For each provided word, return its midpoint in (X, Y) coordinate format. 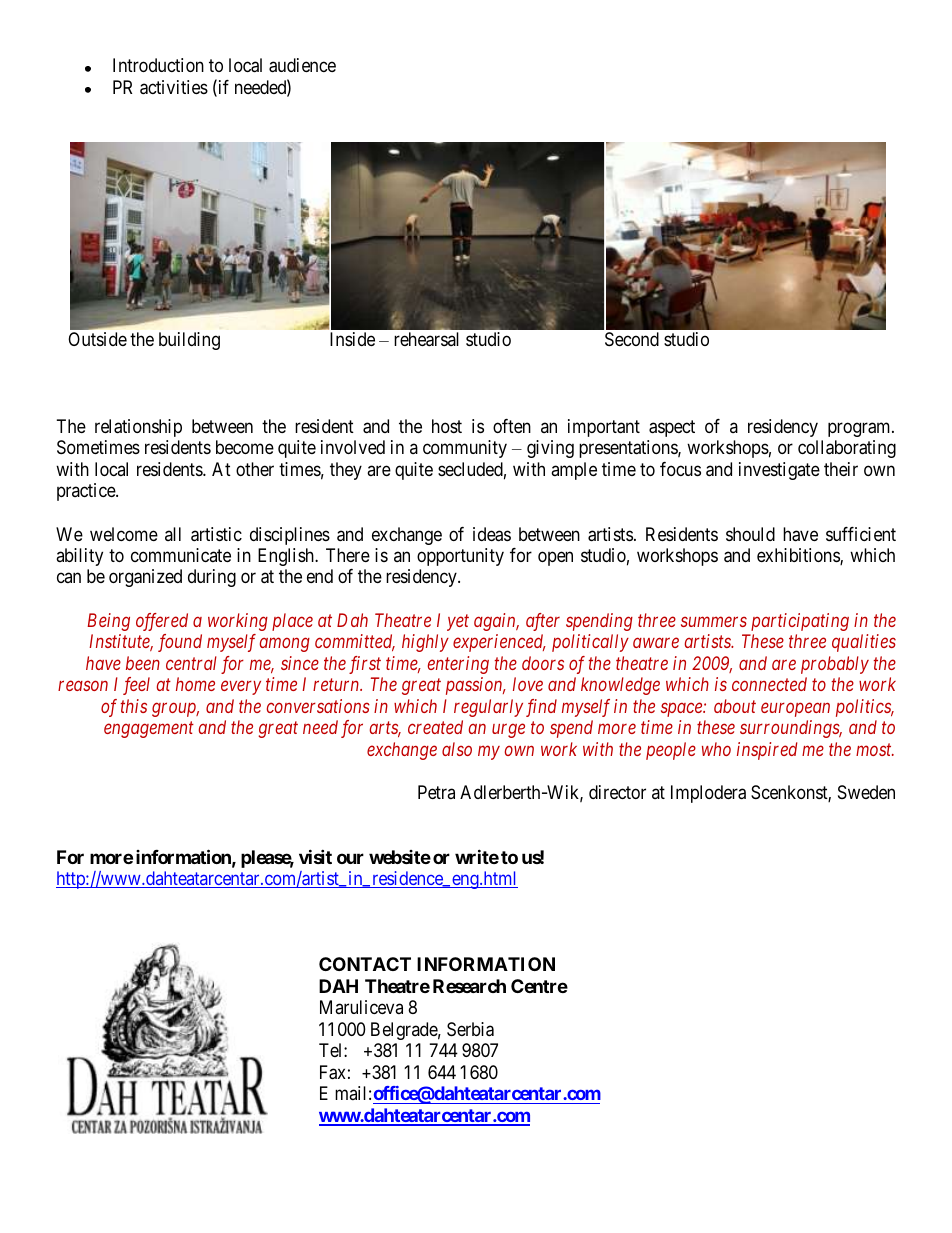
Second (632, 339)
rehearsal (426, 339)
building (189, 341)
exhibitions (799, 556)
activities (174, 87)
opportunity (460, 557)
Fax (333, 1072)
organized (145, 578)
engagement (149, 730)
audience (302, 65)
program (860, 429)
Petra (436, 792)
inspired (767, 751)
